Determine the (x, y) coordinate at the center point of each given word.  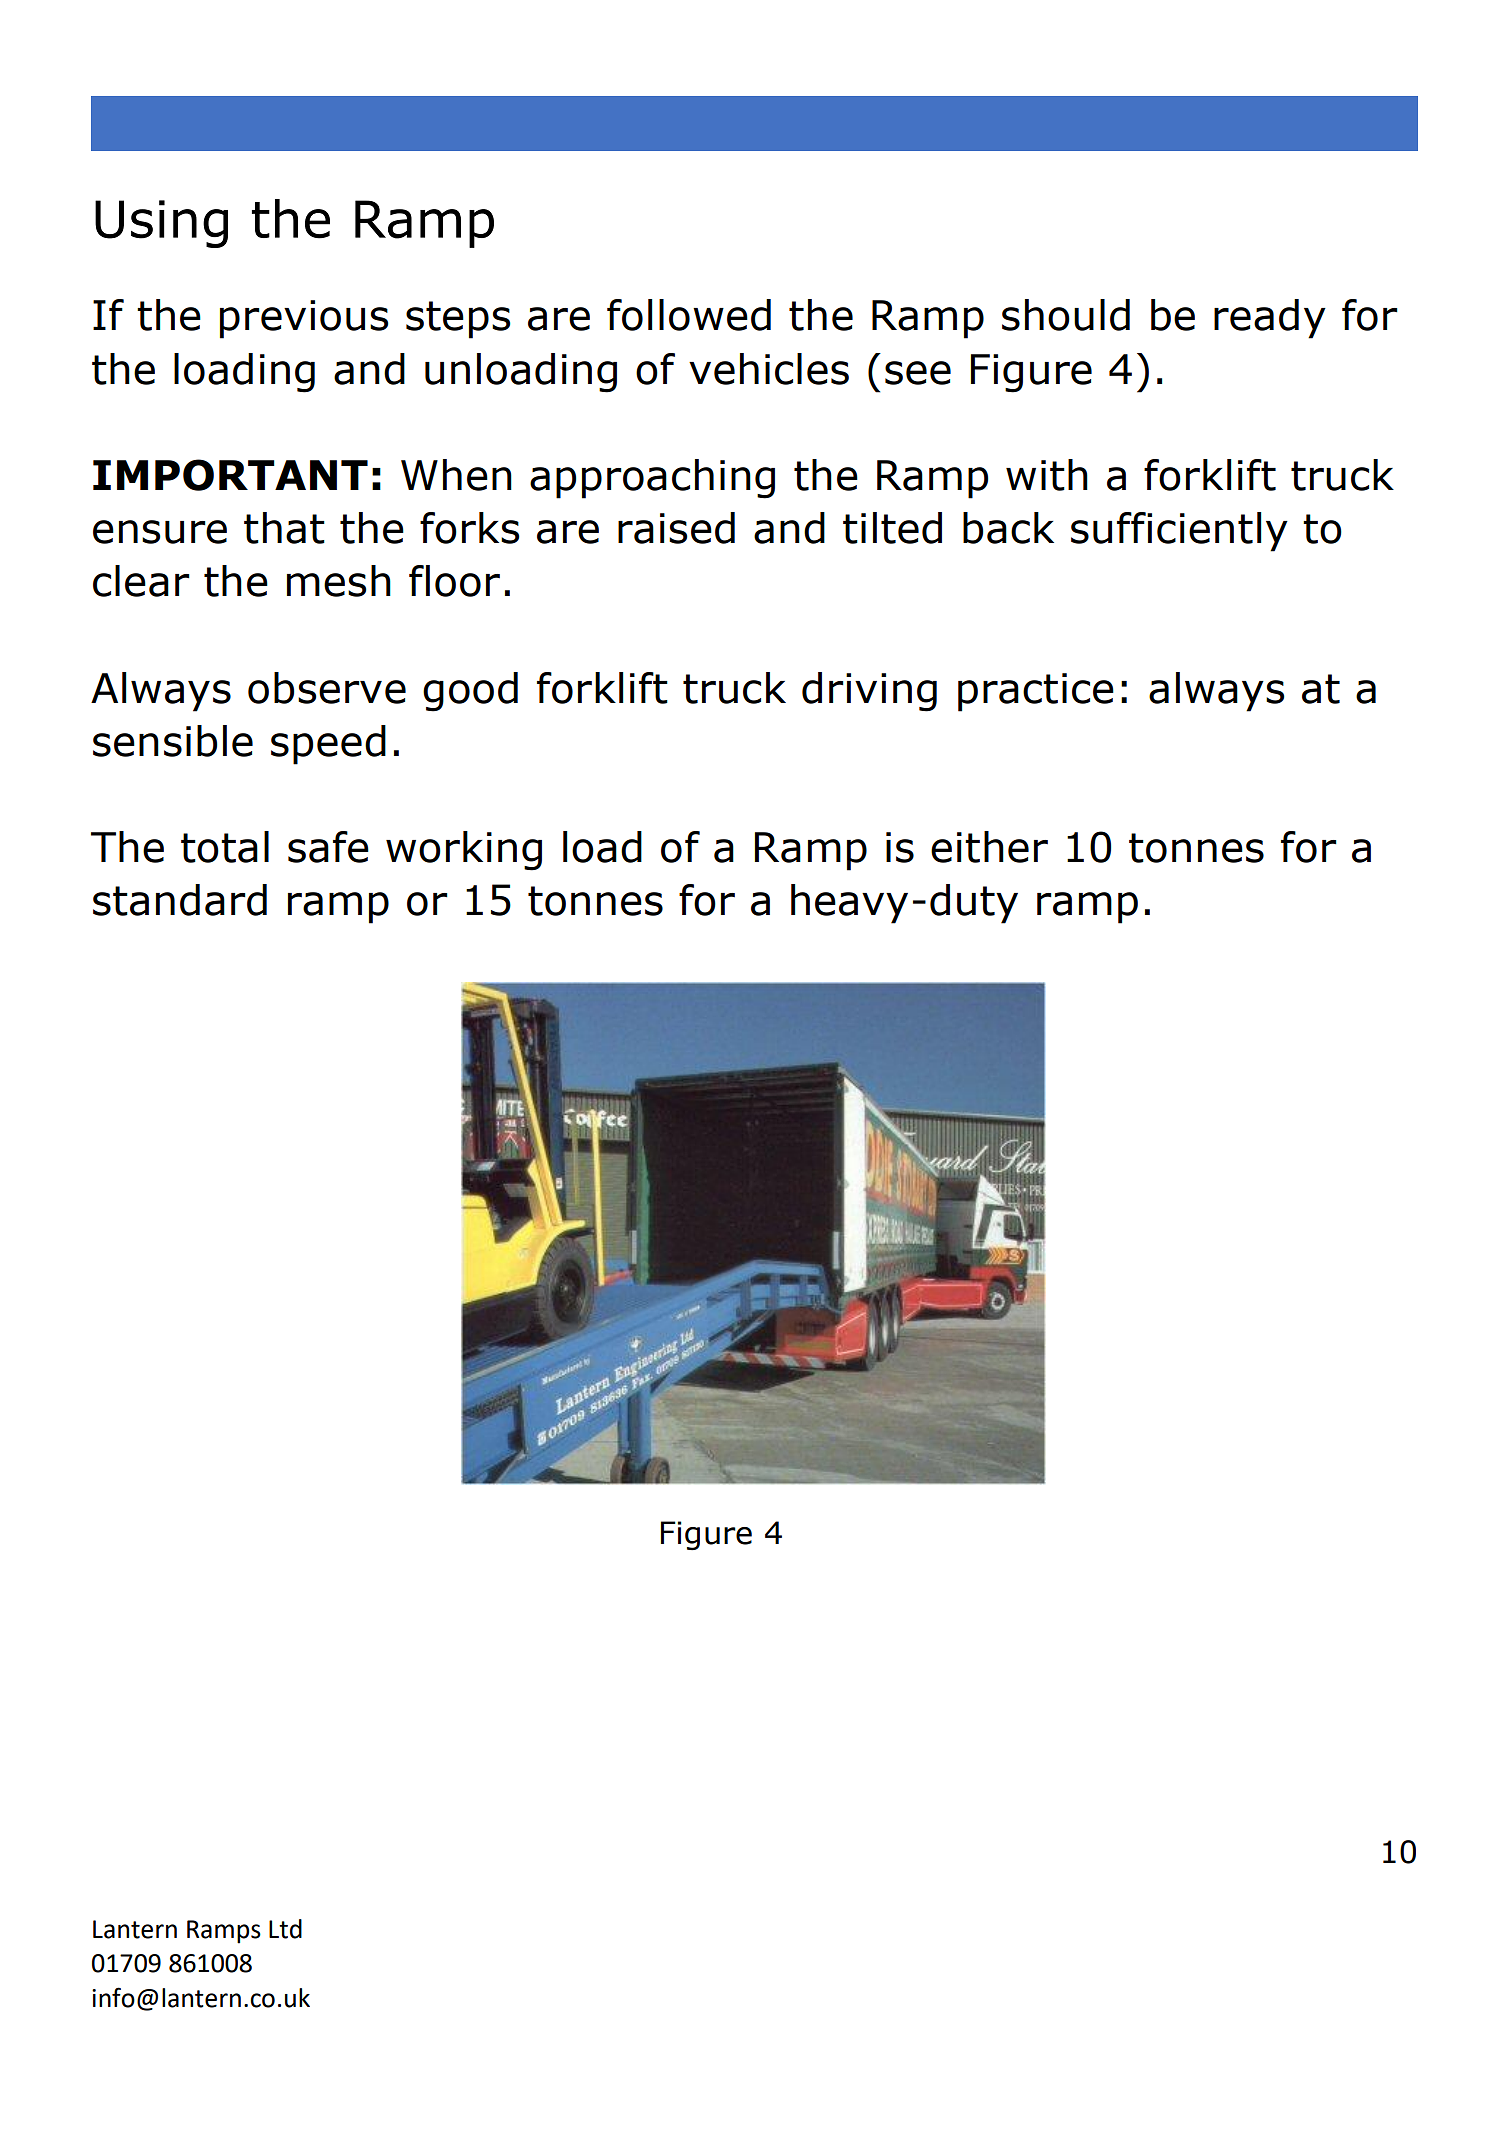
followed (689, 315)
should (1066, 315)
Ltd (285, 1929)
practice (1036, 692)
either (989, 847)
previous (304, 319)
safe (328, 847)
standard (180, 900)
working (464, 851)
